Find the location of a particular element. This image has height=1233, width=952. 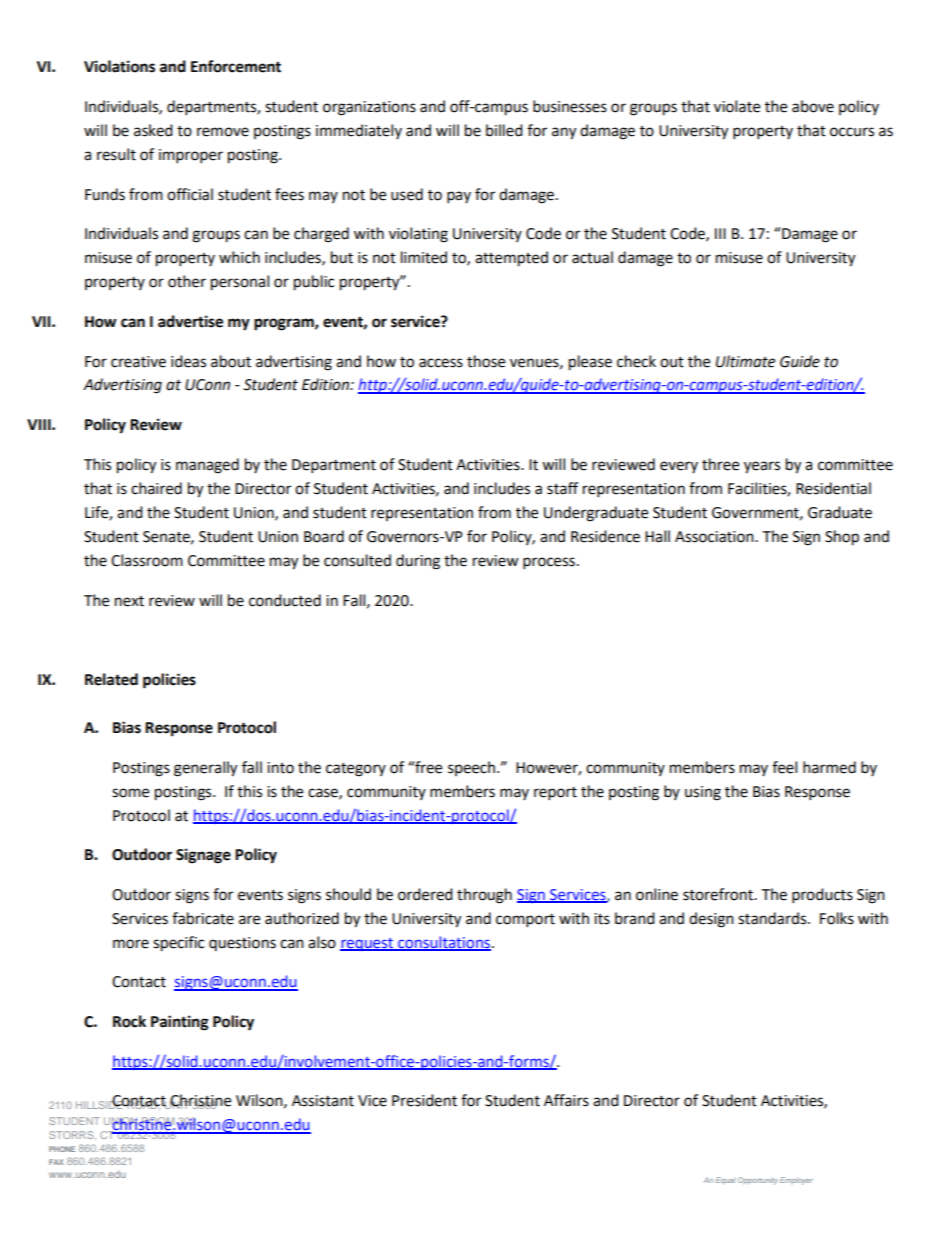

Ultimate is located at coordinates (745, 361).
